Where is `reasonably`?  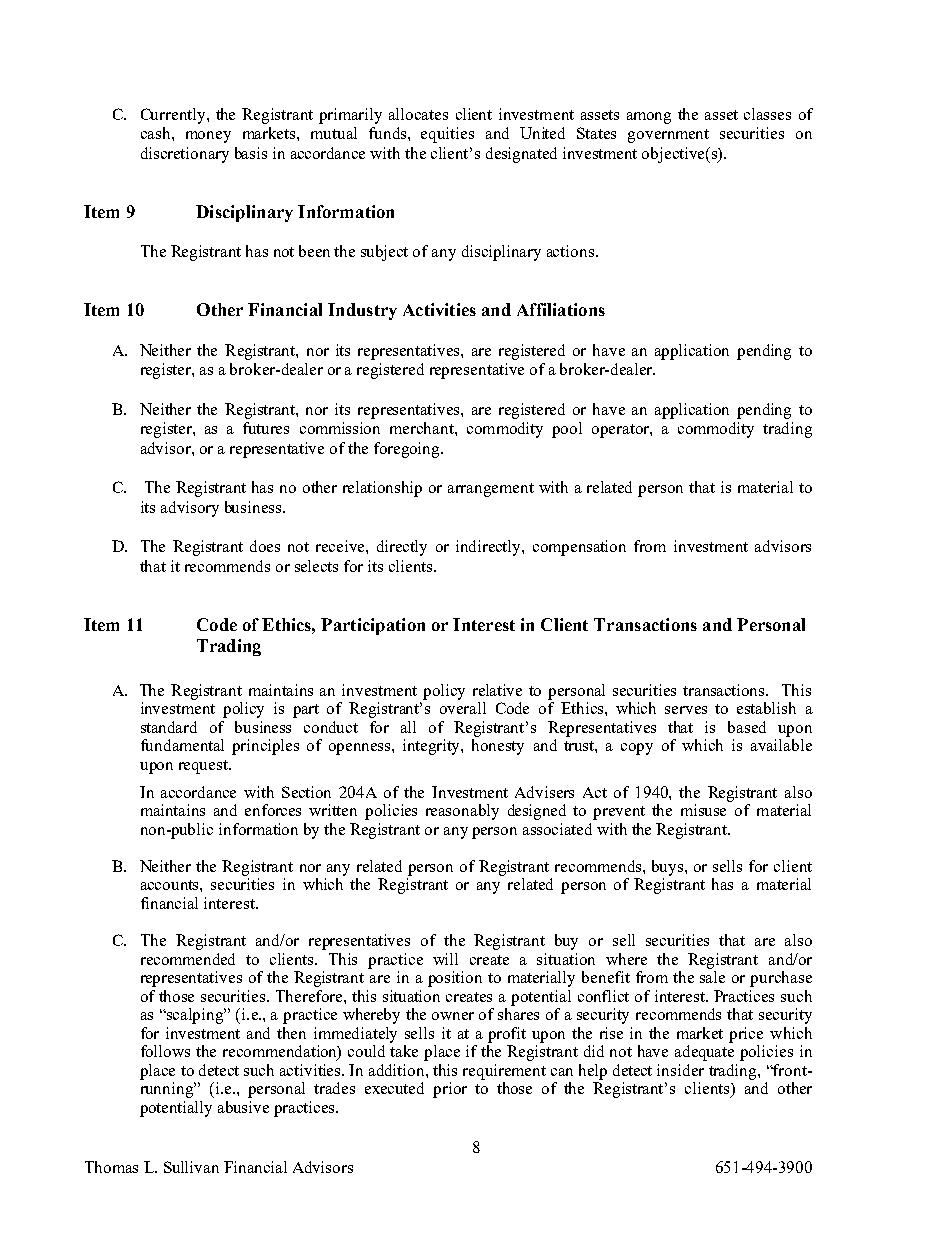
reasonably is located at coordinates (462, 812).
